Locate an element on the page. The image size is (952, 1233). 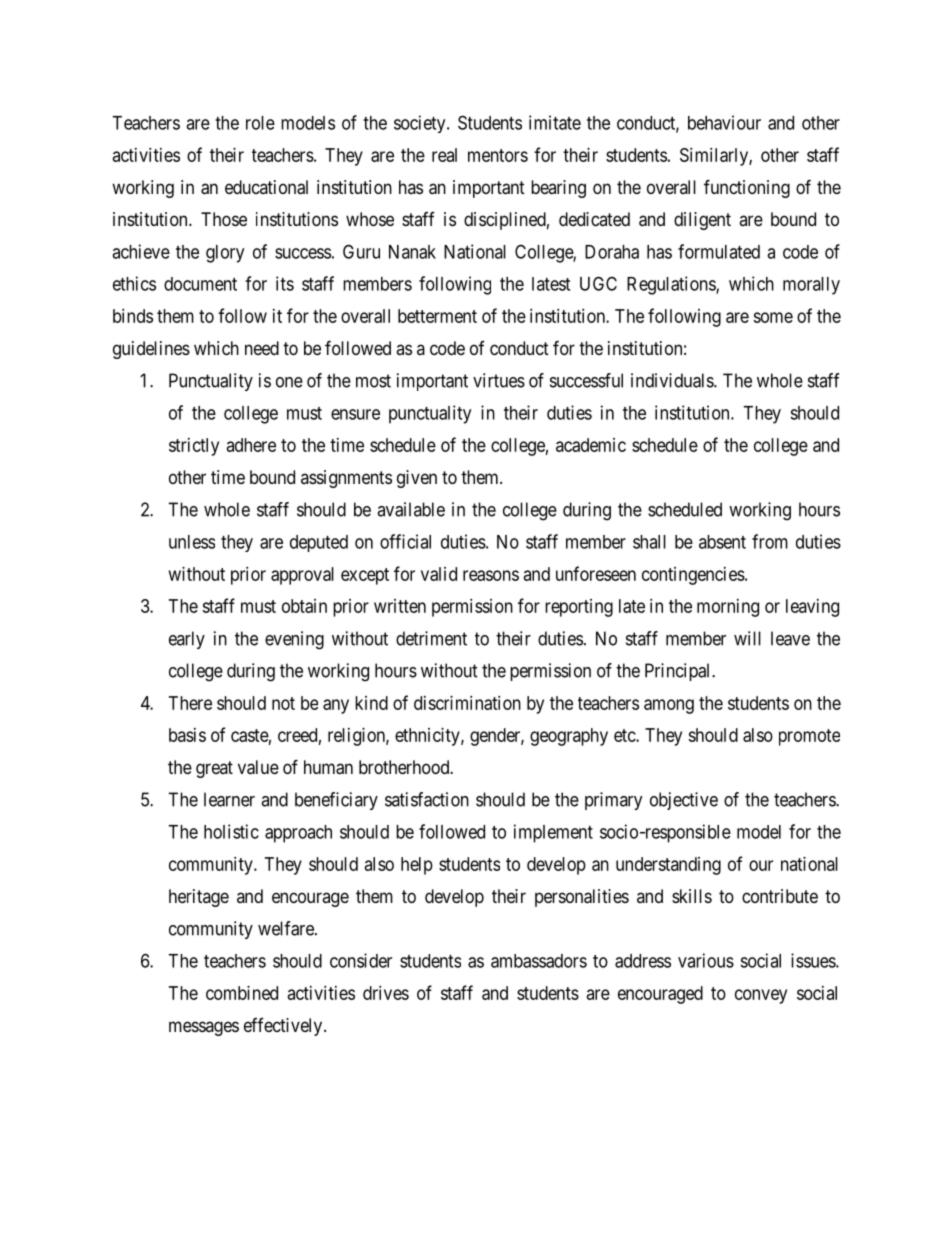
individuals is located at coordinates (673, 380).
